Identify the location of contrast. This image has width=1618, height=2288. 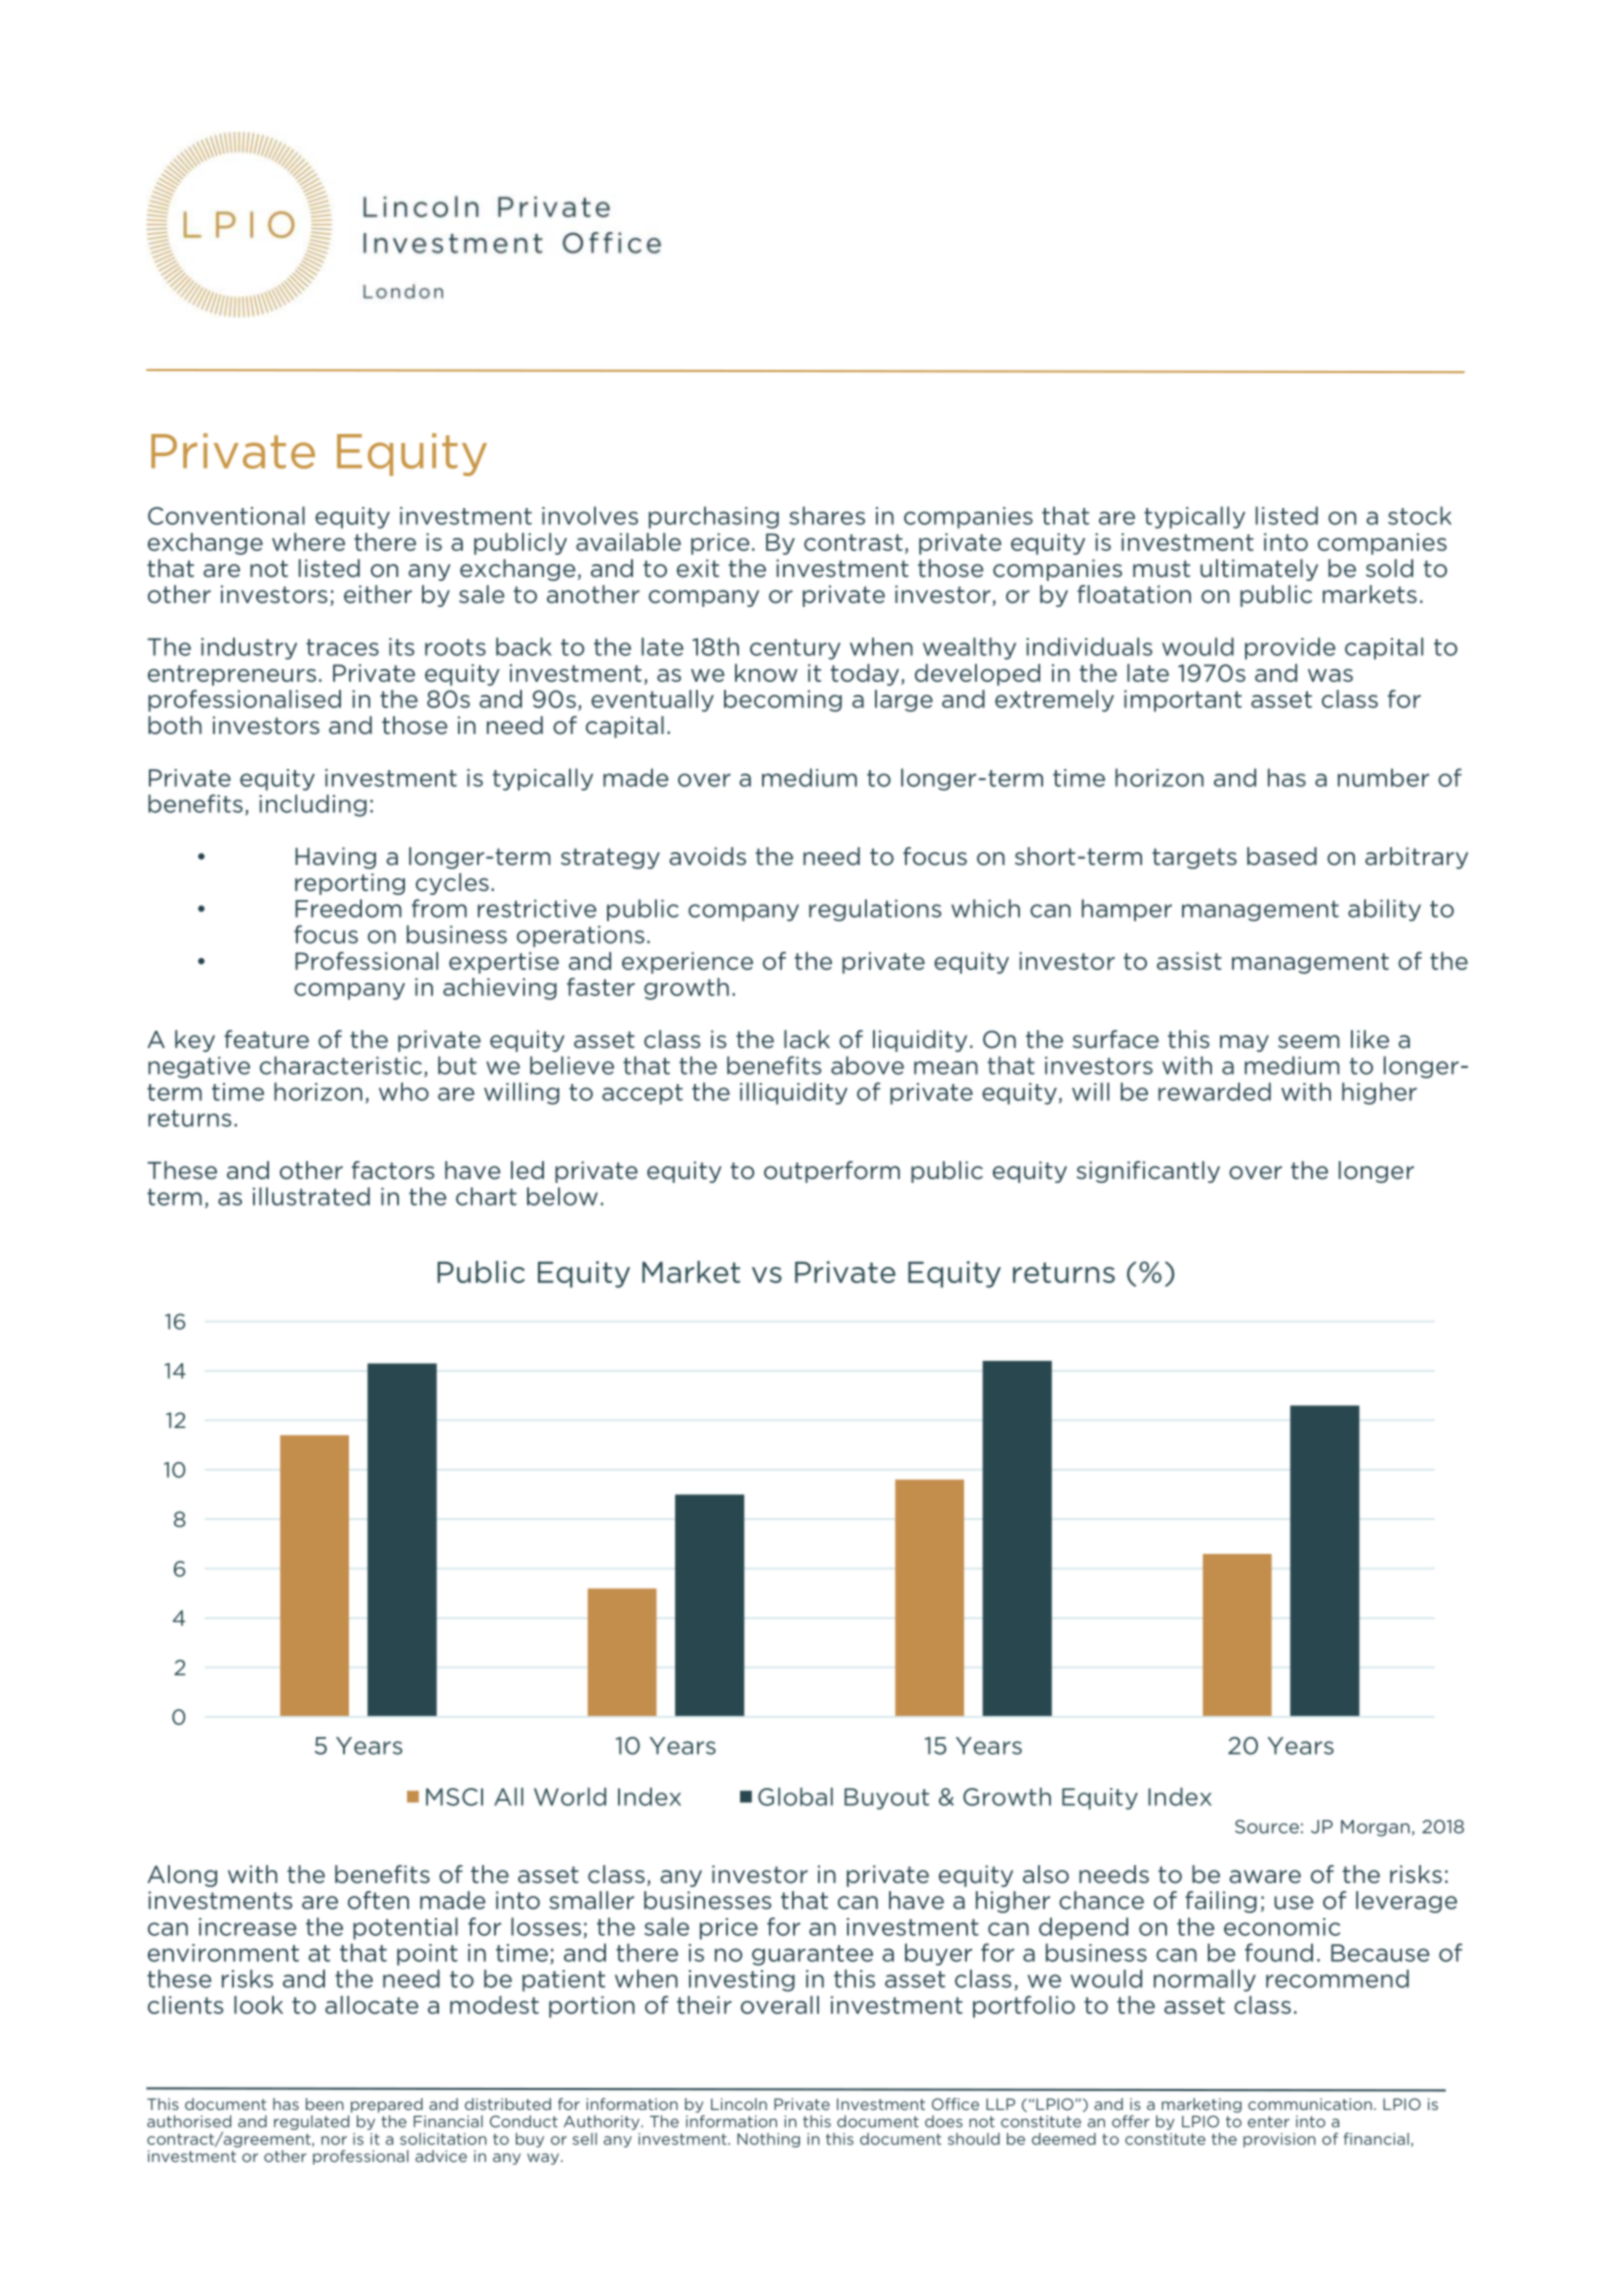
(853, 542).
